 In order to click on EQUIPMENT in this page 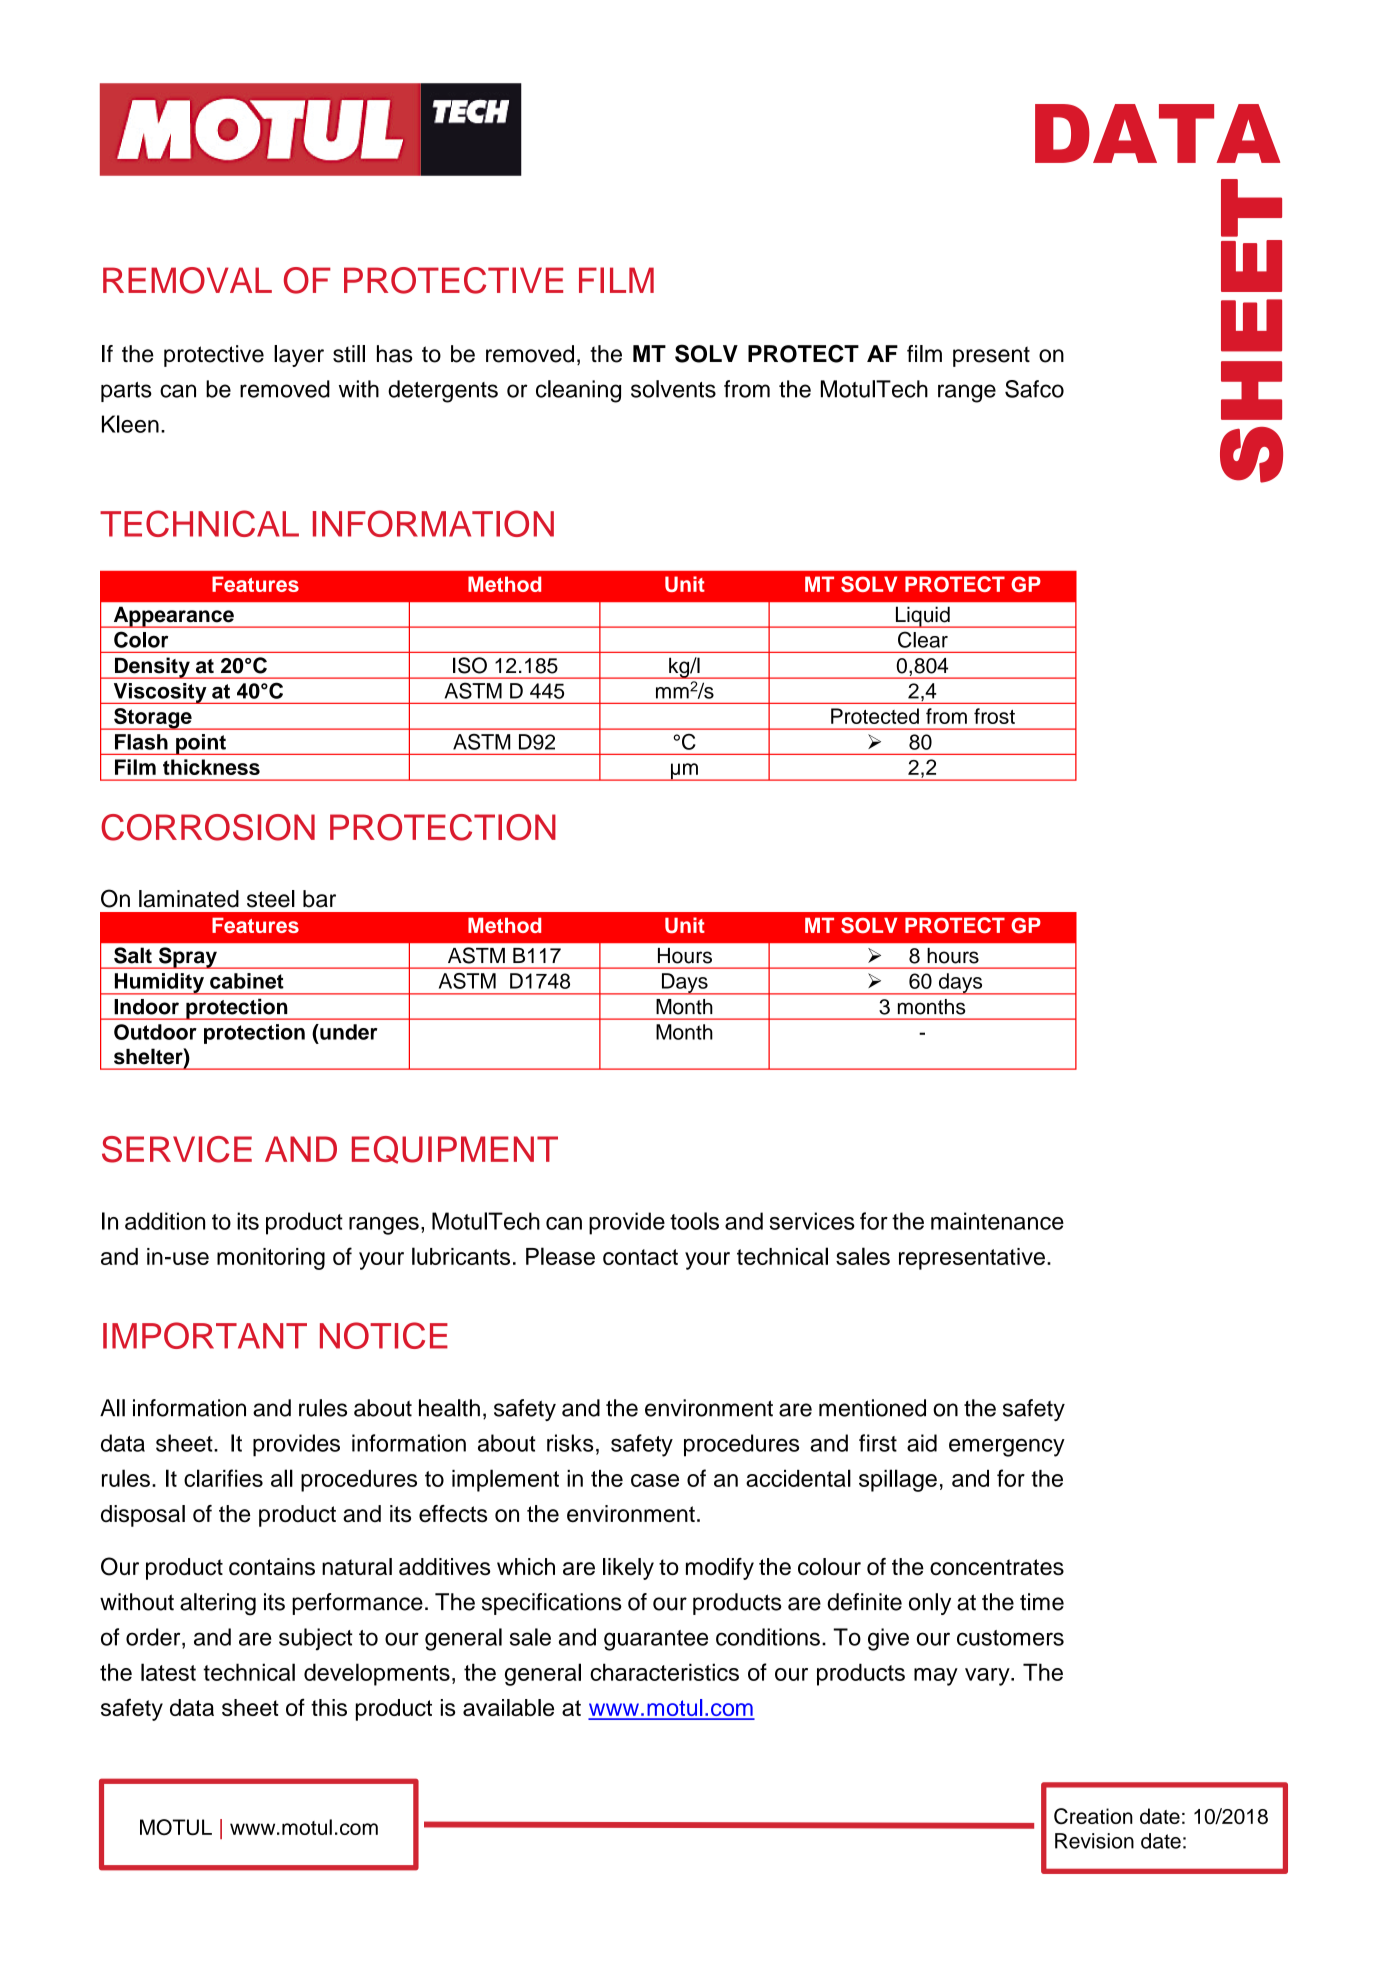, I will do `click(455, 1150)`.
